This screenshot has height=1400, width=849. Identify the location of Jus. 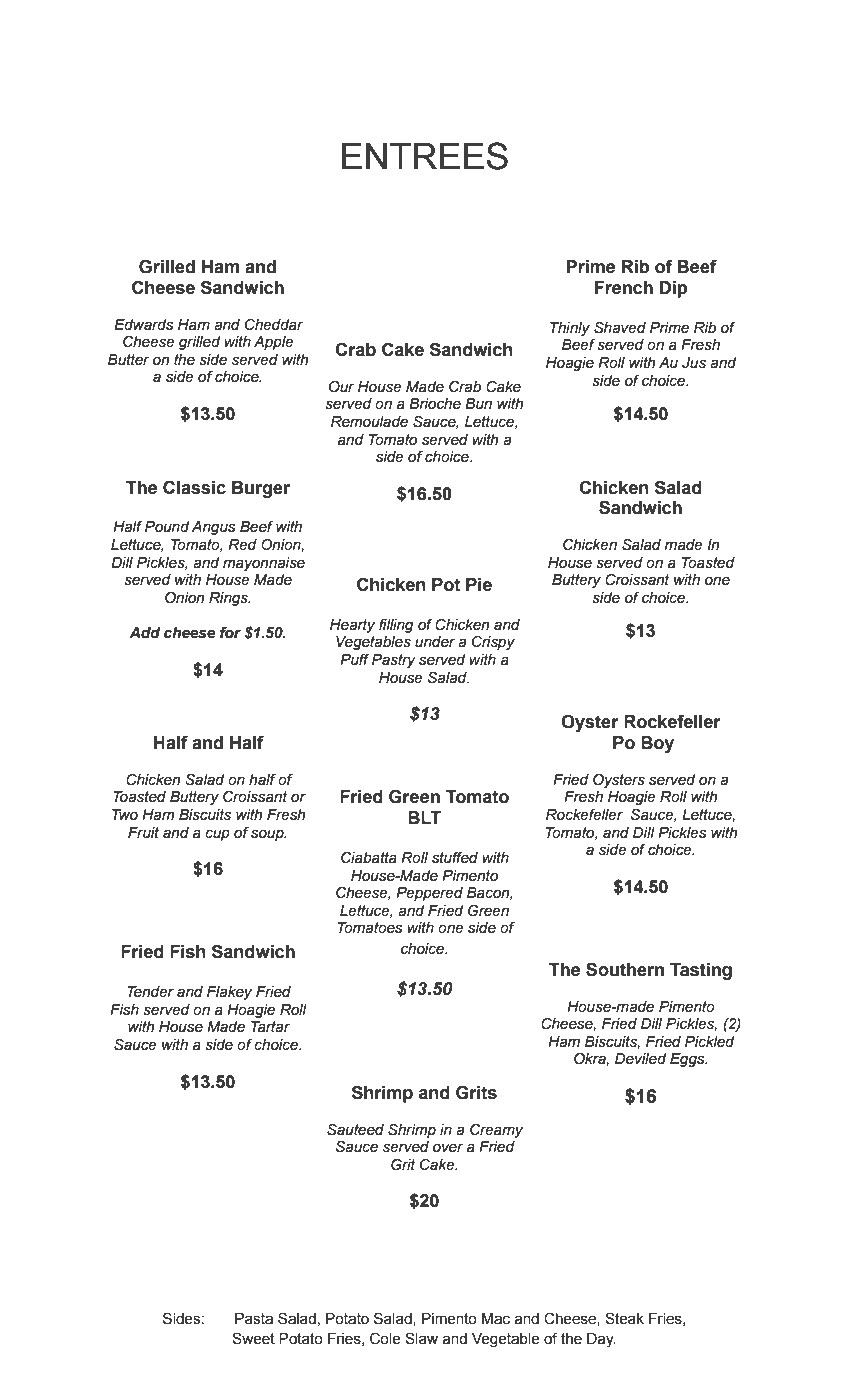
(694, 363).
